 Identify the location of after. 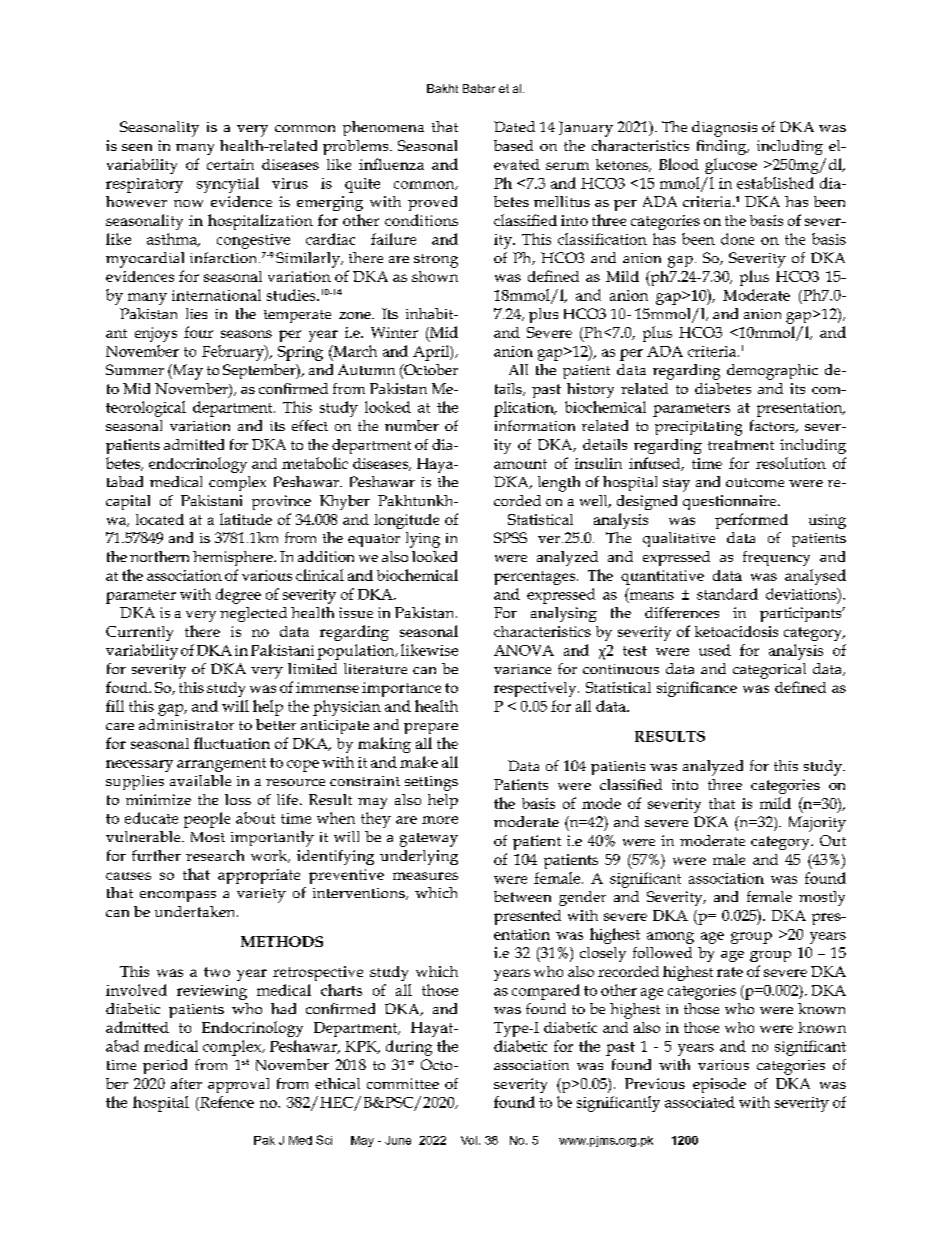
(186, 1083).
